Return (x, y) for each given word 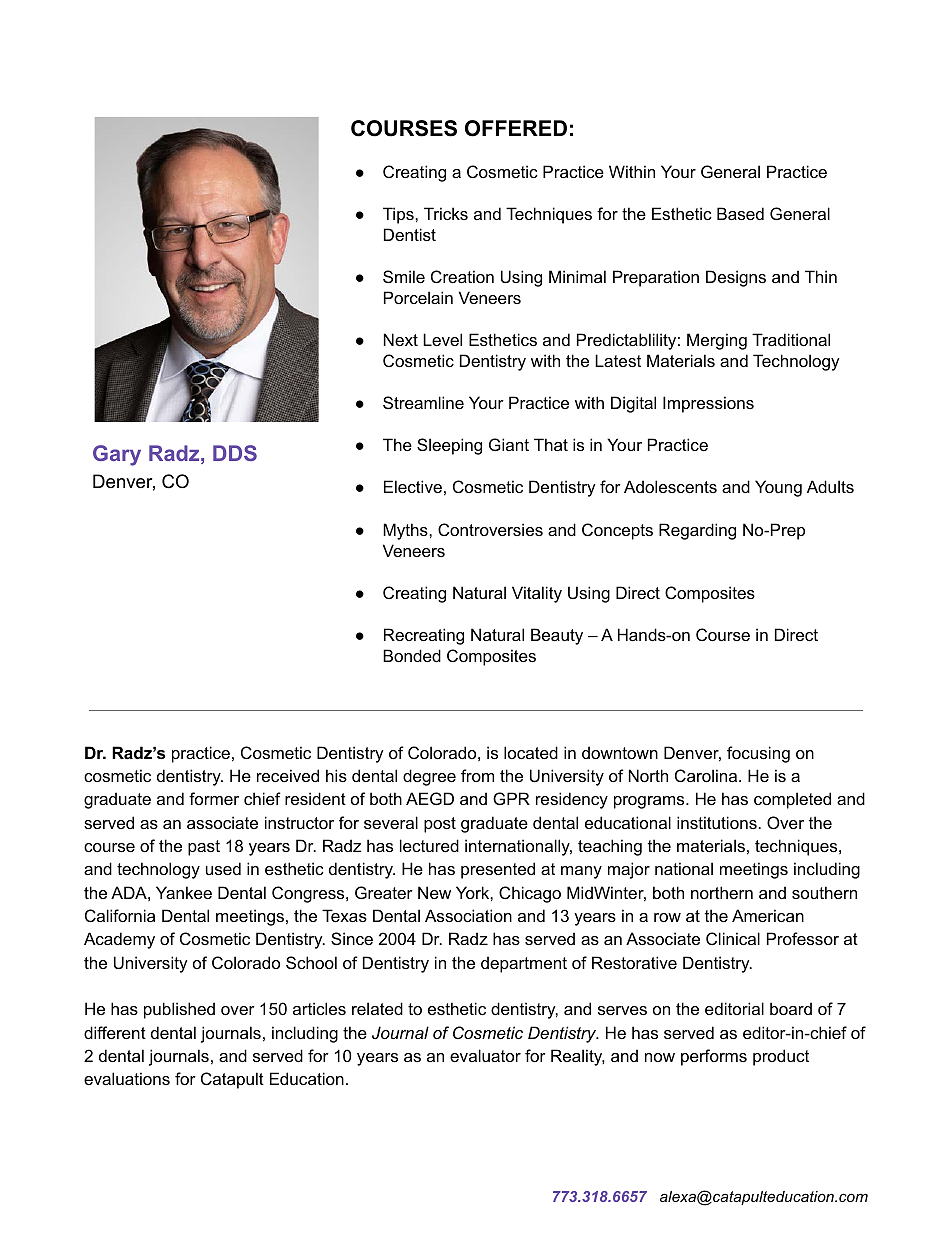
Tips (399, 215)
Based (740, 213)
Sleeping (449, 446)
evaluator (485, 1055)
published (179, 1010)
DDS (235, 453)
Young (778, 488)
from (477, 775)
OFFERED (516, 128)
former (214, 798)
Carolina (707, 775)
